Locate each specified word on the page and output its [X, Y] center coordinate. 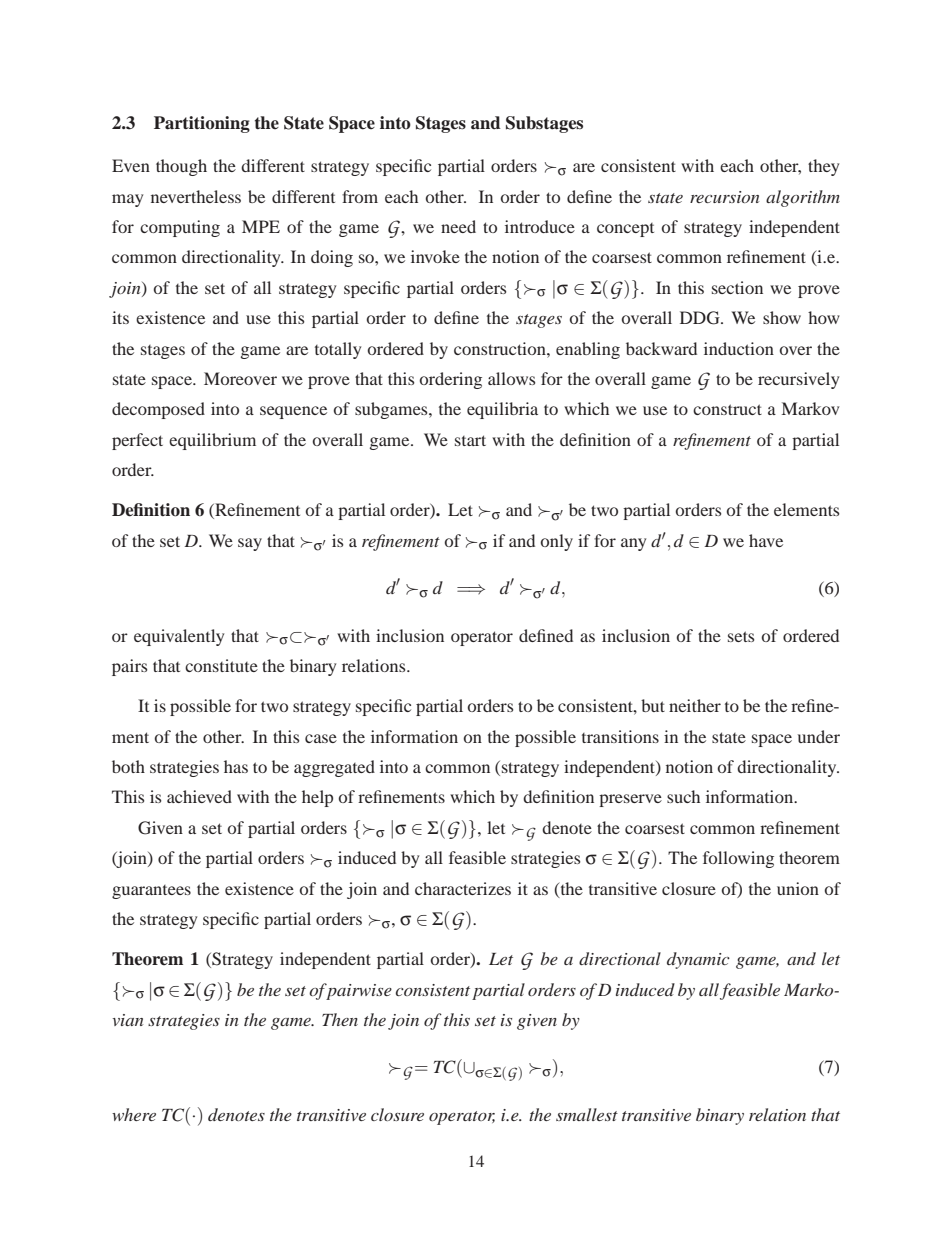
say [250, 544]
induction [739, 348]
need [458, 226]
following [738, 859]
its [120, 317]
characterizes [463, 888]
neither [695, 705]
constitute [221, 665]
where [134, 1114]
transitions [620, 736]
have [766, 540]
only [557, 542]
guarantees [151, 892]
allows [511, 378]
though [181, 167]
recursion [724, 197]
